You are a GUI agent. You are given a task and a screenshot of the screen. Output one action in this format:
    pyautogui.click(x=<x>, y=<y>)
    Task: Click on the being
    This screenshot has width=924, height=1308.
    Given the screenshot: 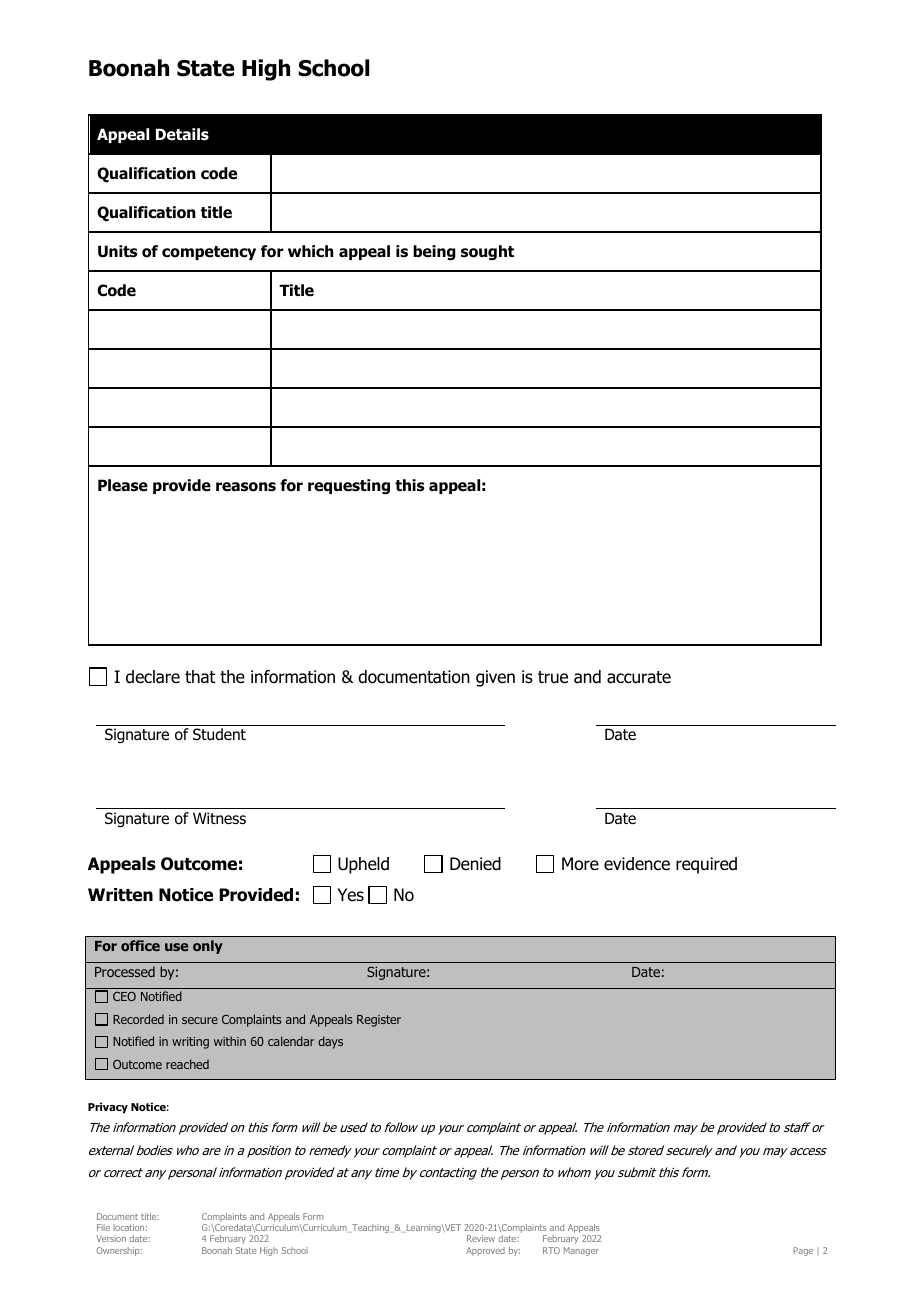 What is the action you would take?
    pyautogui.click(x=434, y=252)
